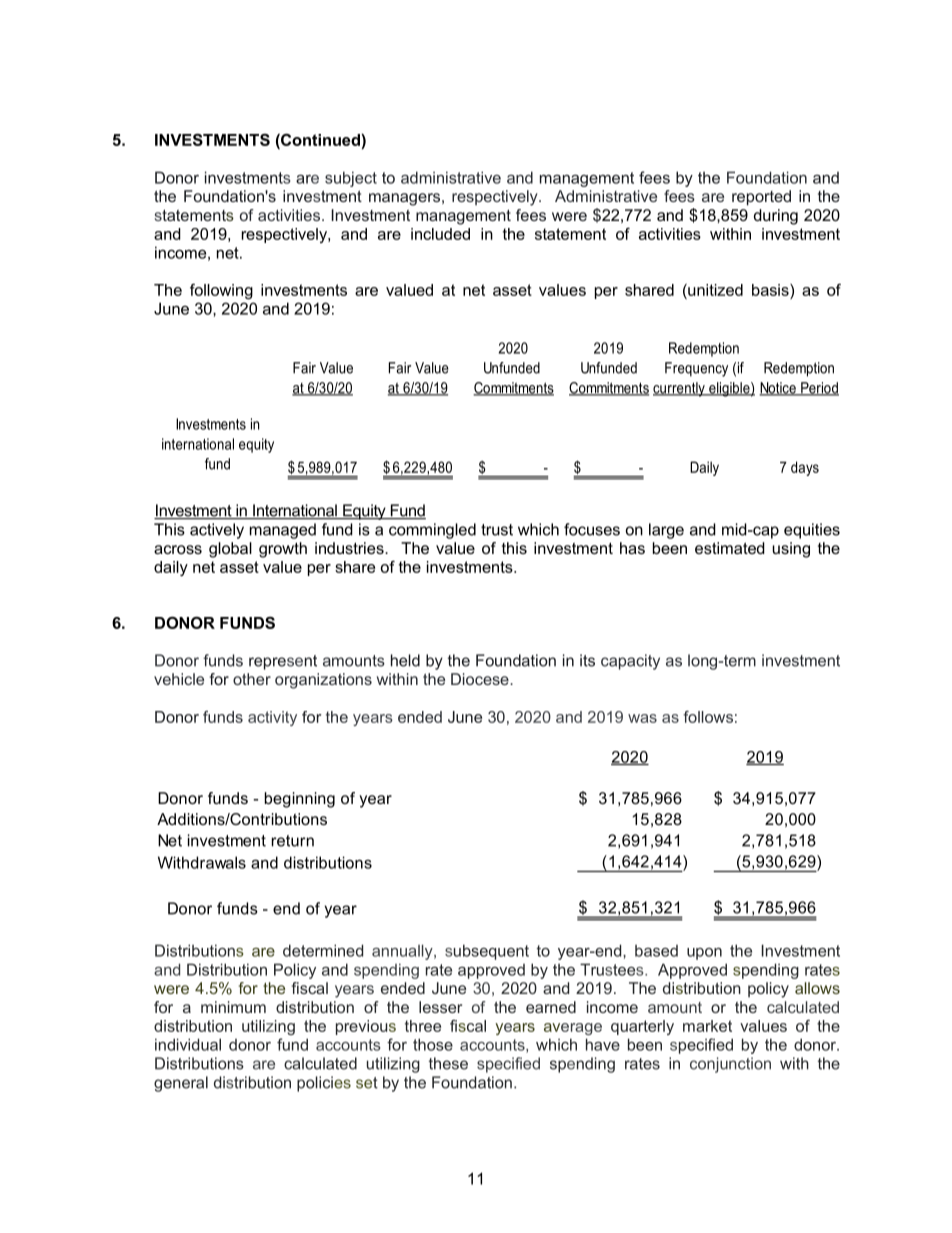 The image size is (952, 1233). What do you see at coordinates (761, 198) in the document?
I see `reported` at bounding box center [761, 198].
